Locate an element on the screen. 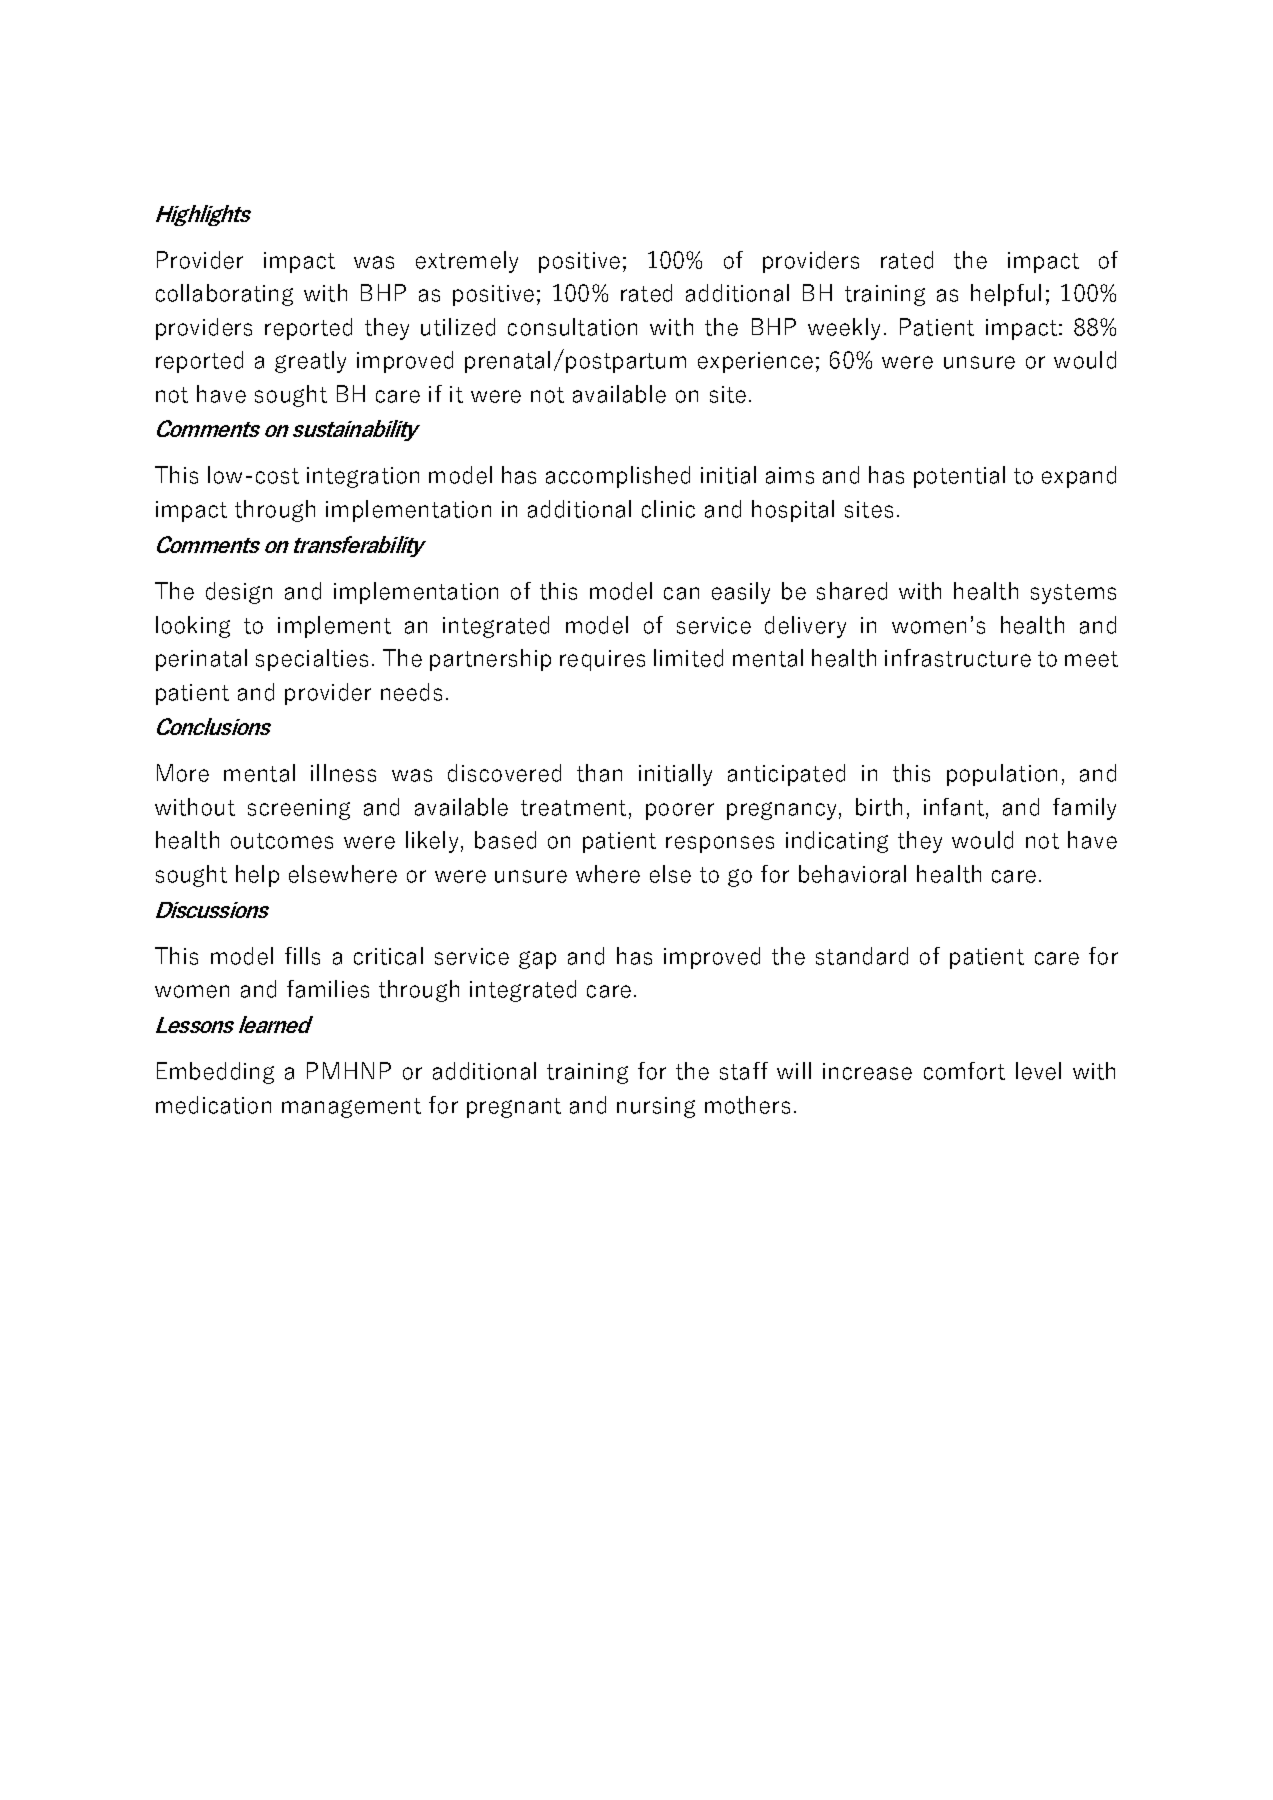  collaborating is located at coordinates (224, 295).
